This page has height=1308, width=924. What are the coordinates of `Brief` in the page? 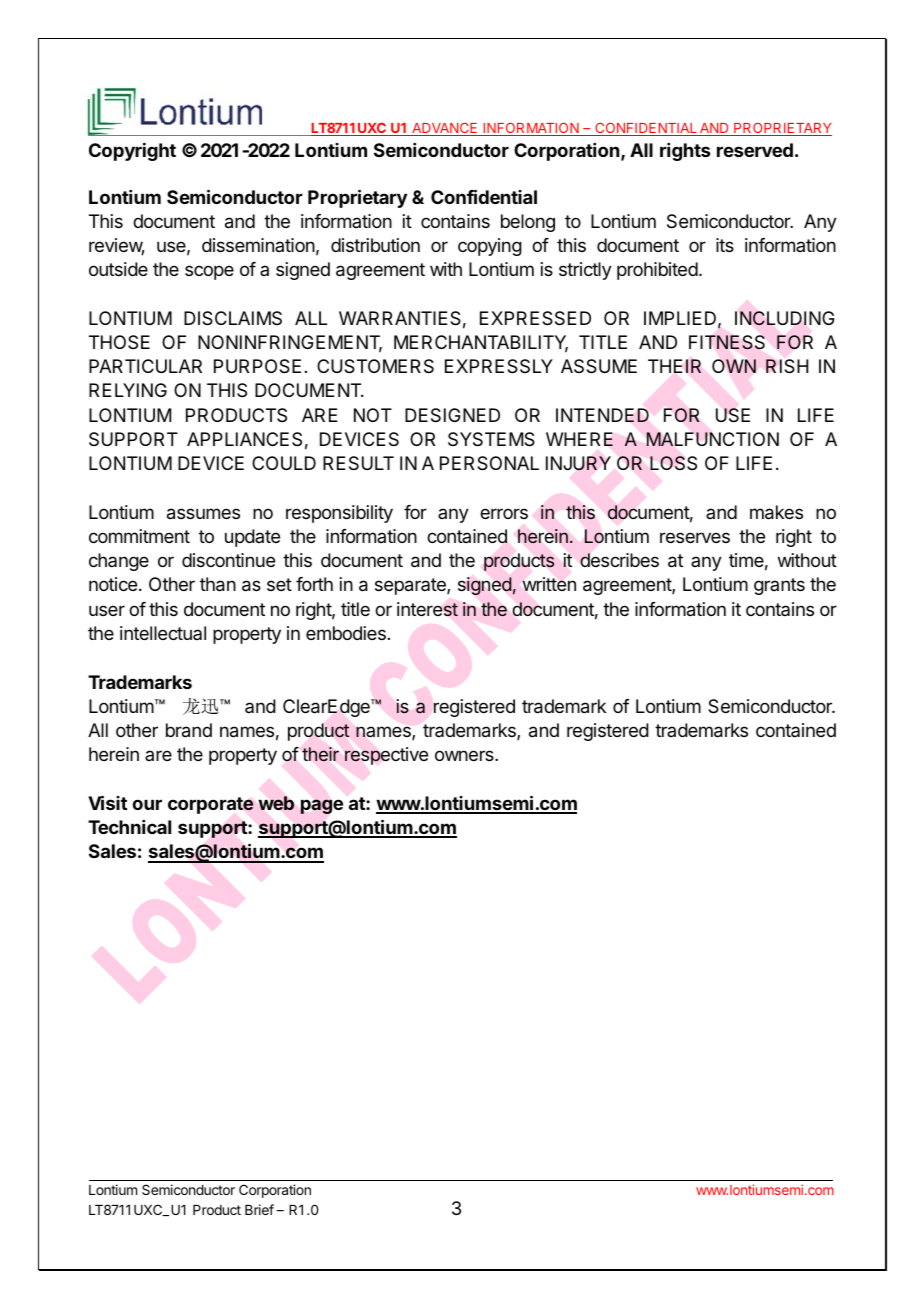 It's located at (259, 1209).
